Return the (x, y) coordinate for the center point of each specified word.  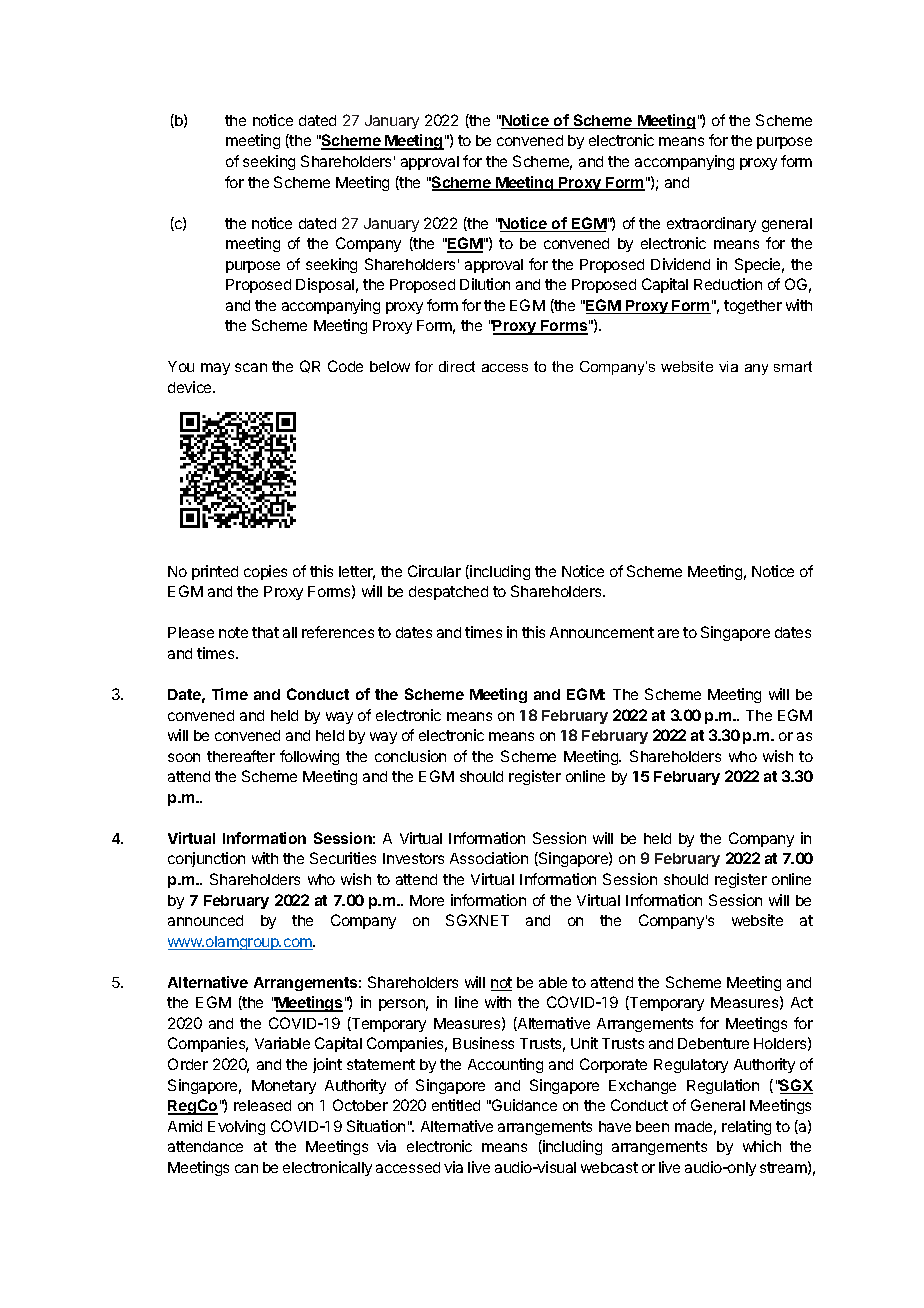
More (427, 900)
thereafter (241, 756)
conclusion (410, 756)
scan (251, 367)
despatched (448, 593)
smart (793, 366)
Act (802, 1002)
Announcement (602, 632)
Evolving (236, 1127)
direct (457, 366)
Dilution (485, 284)
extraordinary (711, 224)
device (191, 387)
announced (205, 920)
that (265, 632)
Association (489, 858)
